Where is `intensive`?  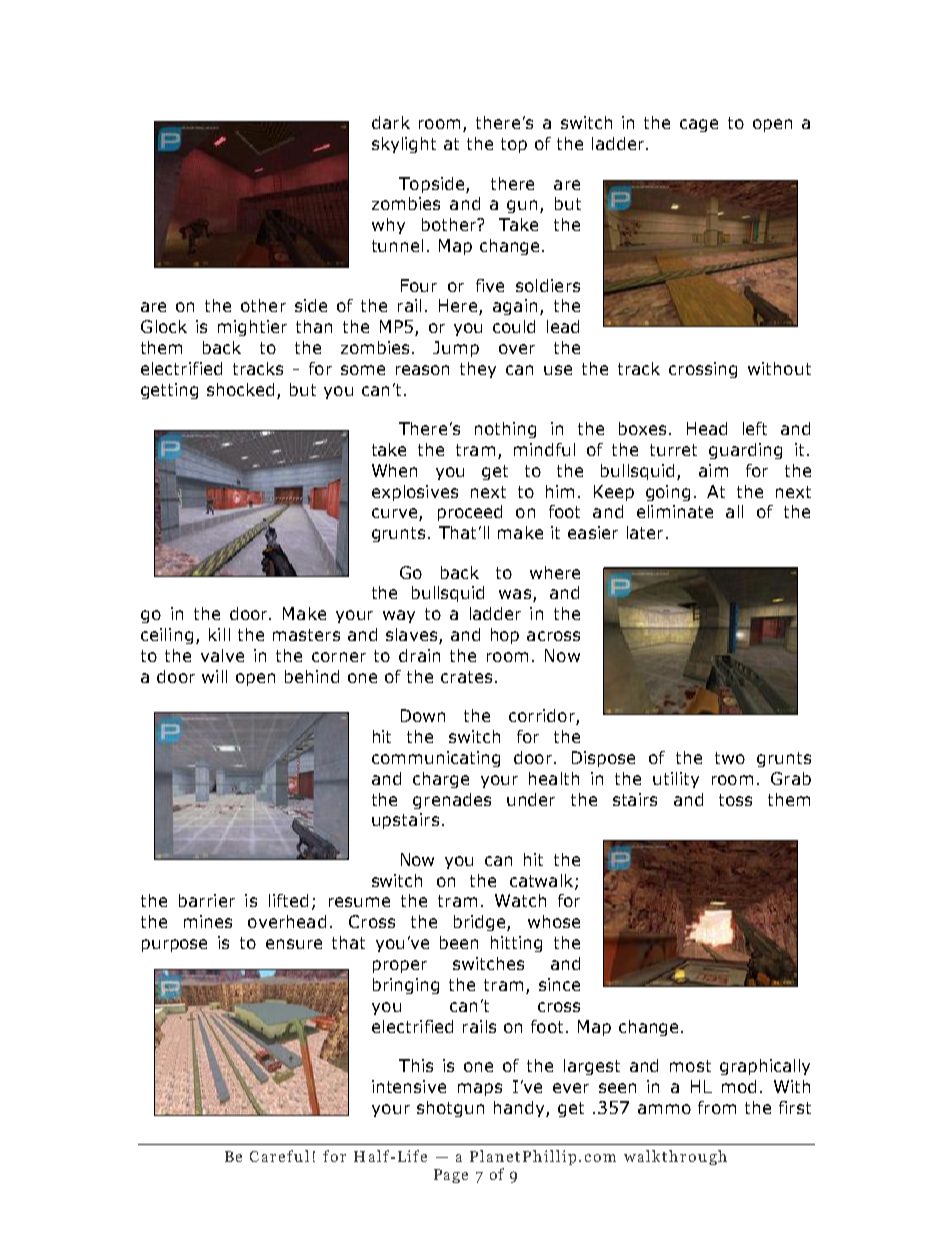 intensive is located at coordinates (409, 1086).
